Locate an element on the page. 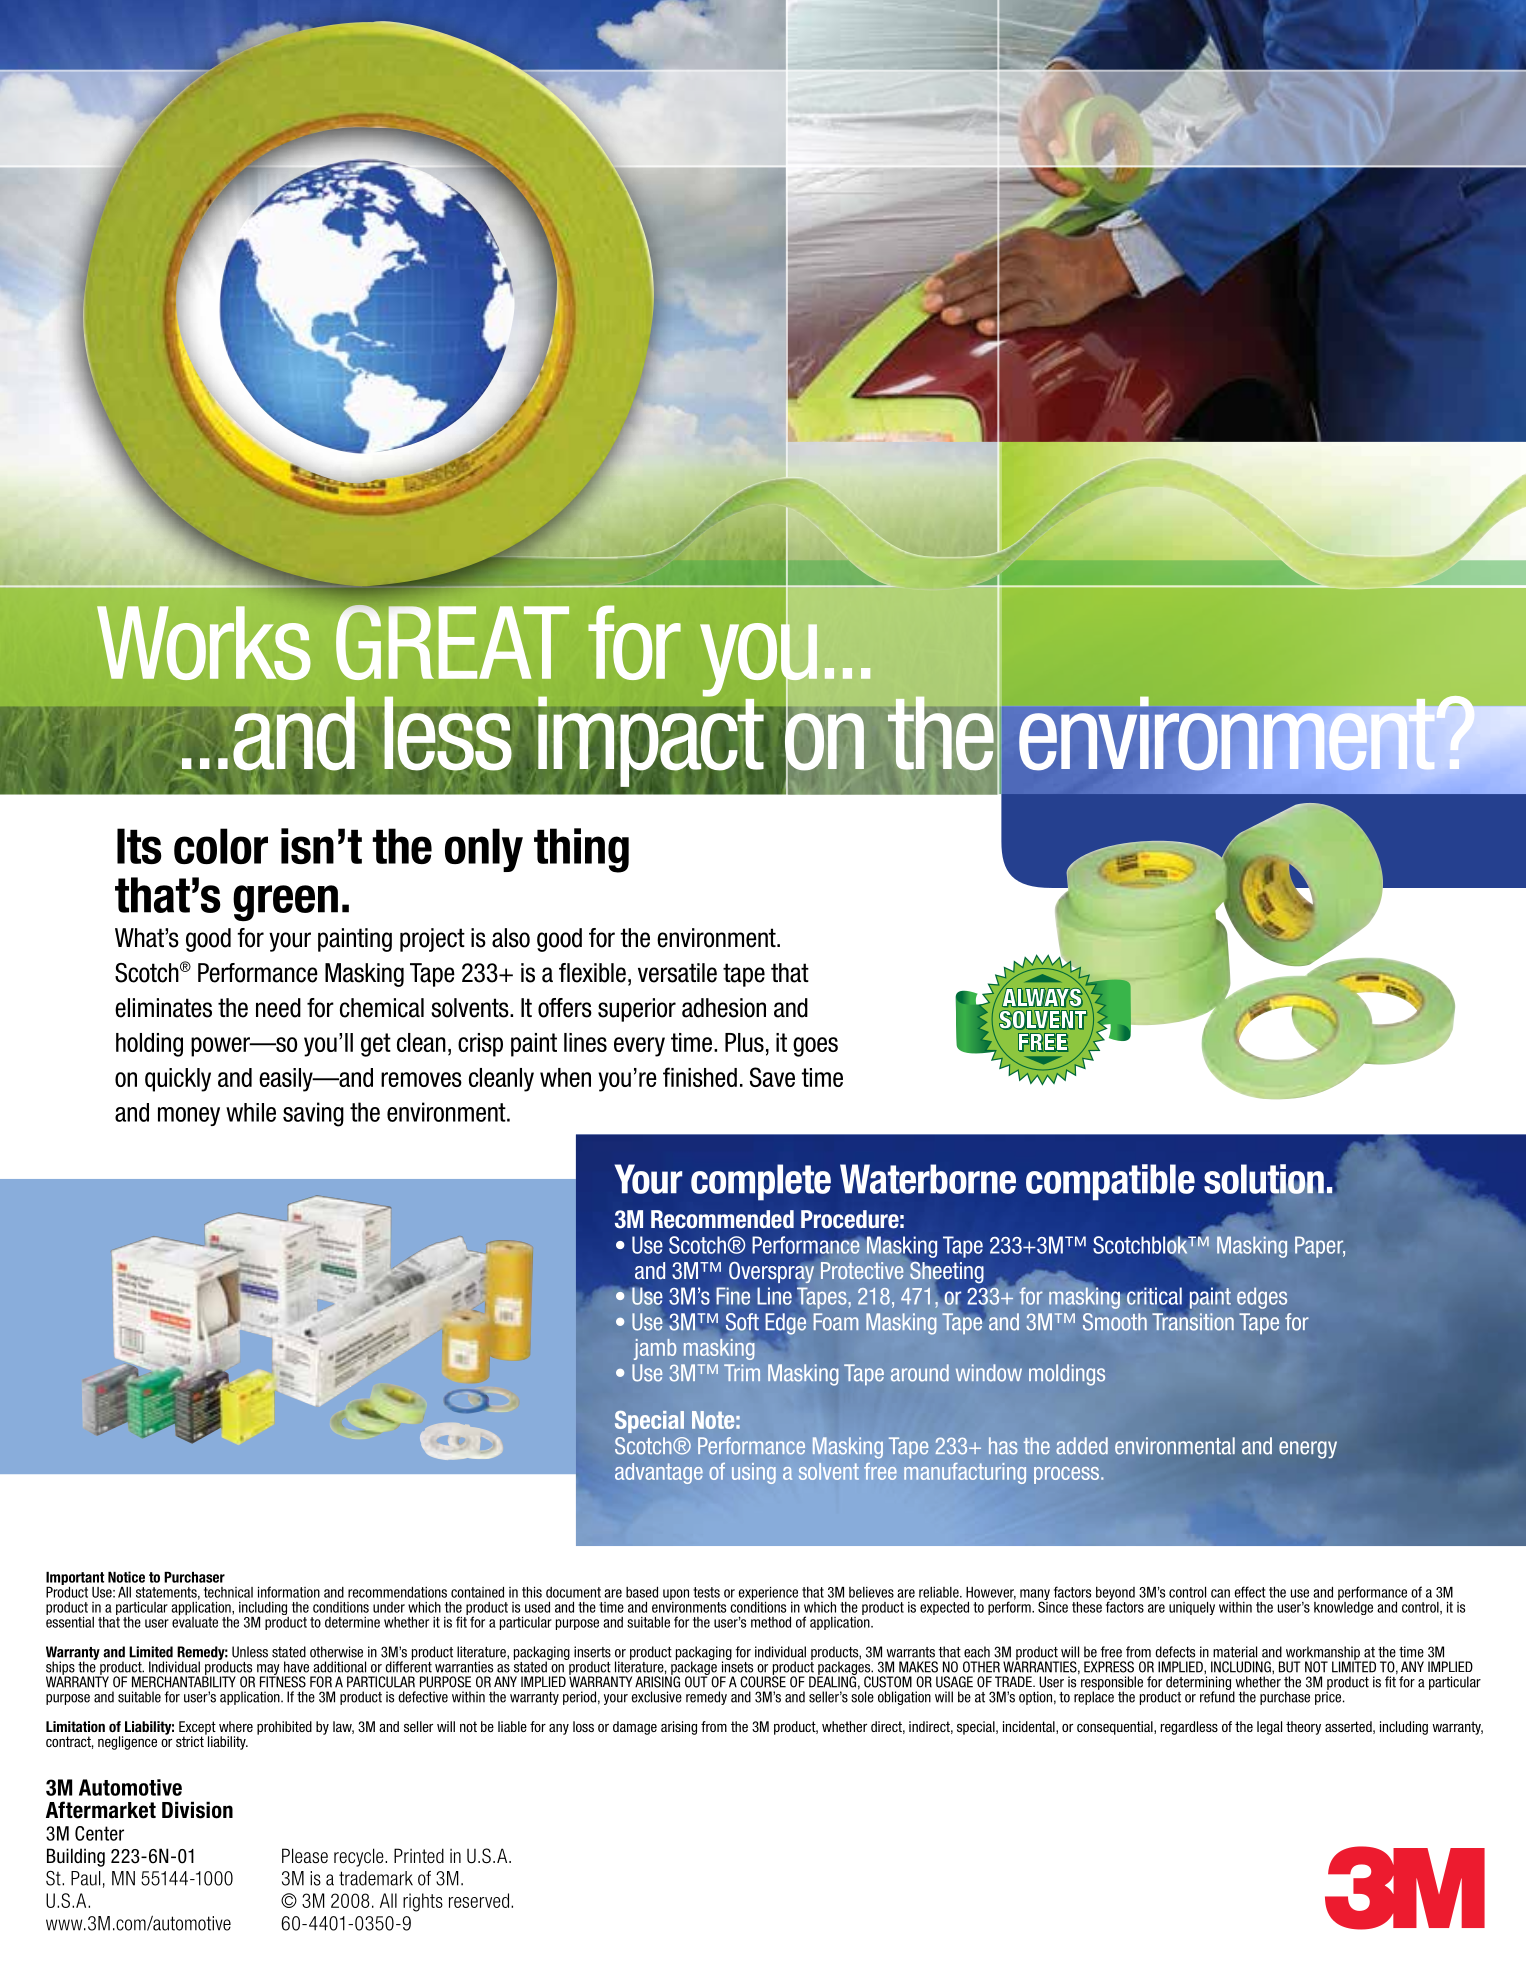 This document has width=1526, height=1975. advantage is located at coordinates (659, 1473).
